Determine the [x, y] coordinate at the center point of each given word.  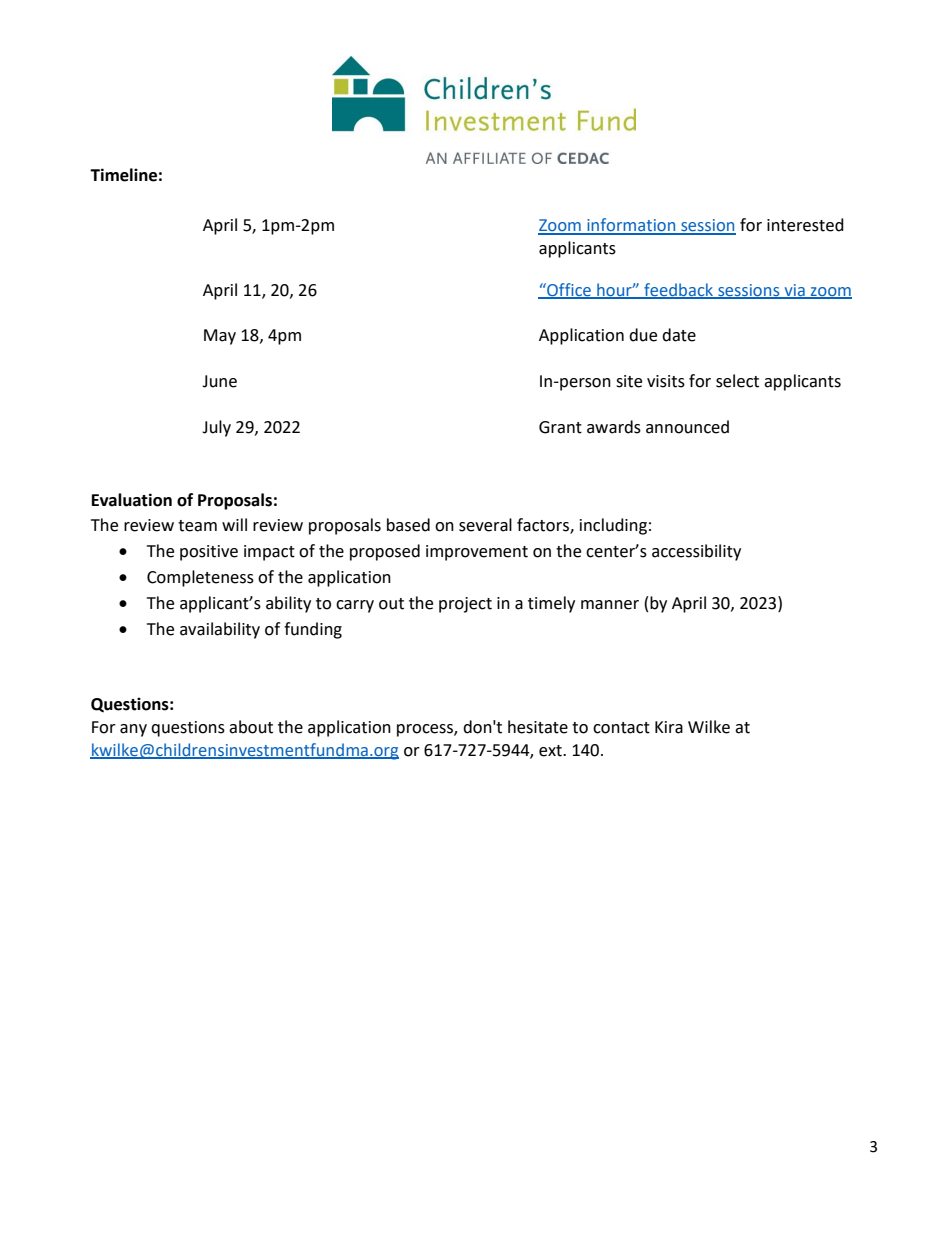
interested [805, 225]
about [251, 727]
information [631, 226]
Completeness [200, 578]
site [629, 381]
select [737, 381]
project [465, 605]
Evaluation [132, 500]
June [219, 381]
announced [687, 427]
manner [610, 605]
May [220, 337]
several [485, 525]
